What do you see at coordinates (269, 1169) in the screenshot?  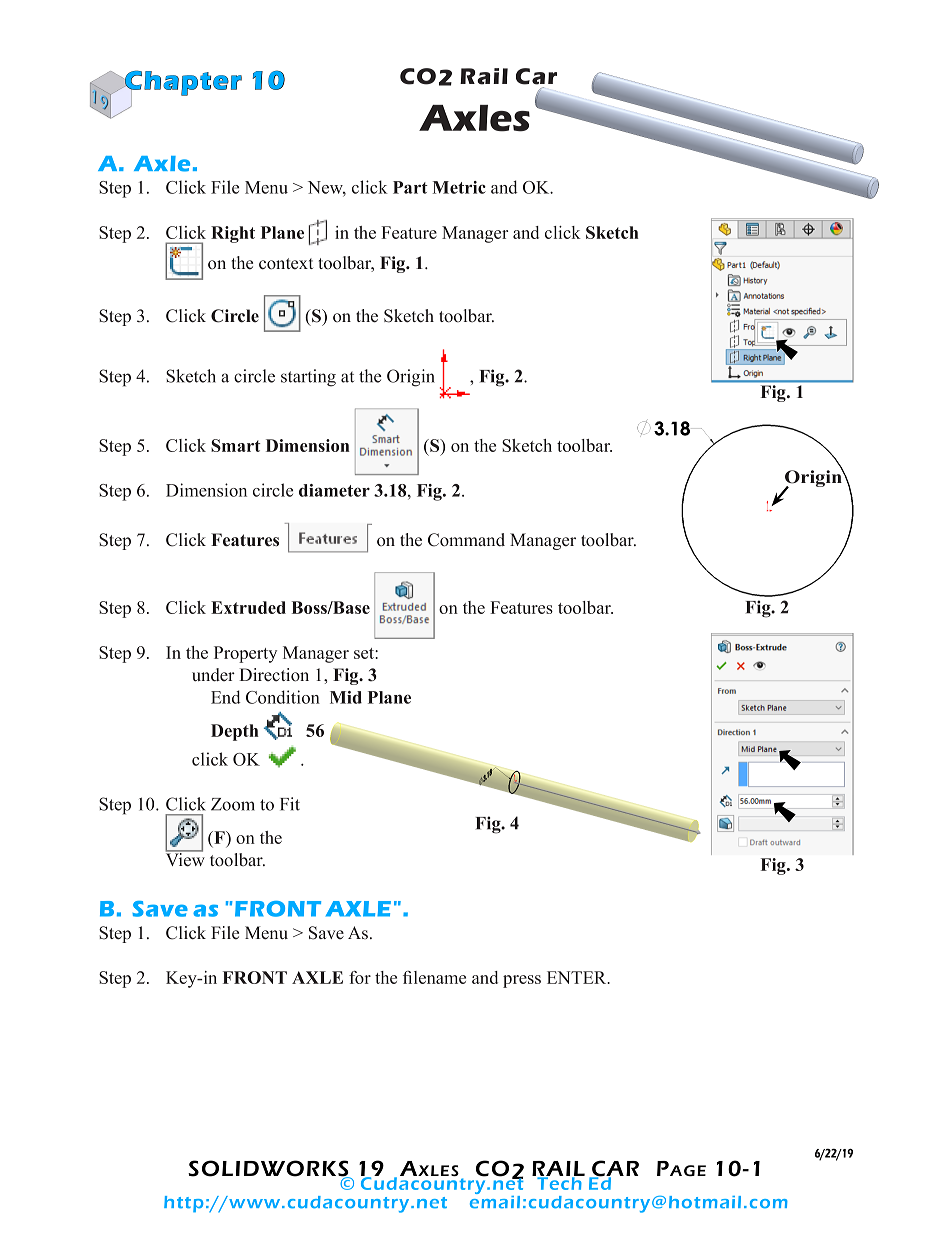 I see `SOLIDWORKS` at bounding box center [269, 1169].
